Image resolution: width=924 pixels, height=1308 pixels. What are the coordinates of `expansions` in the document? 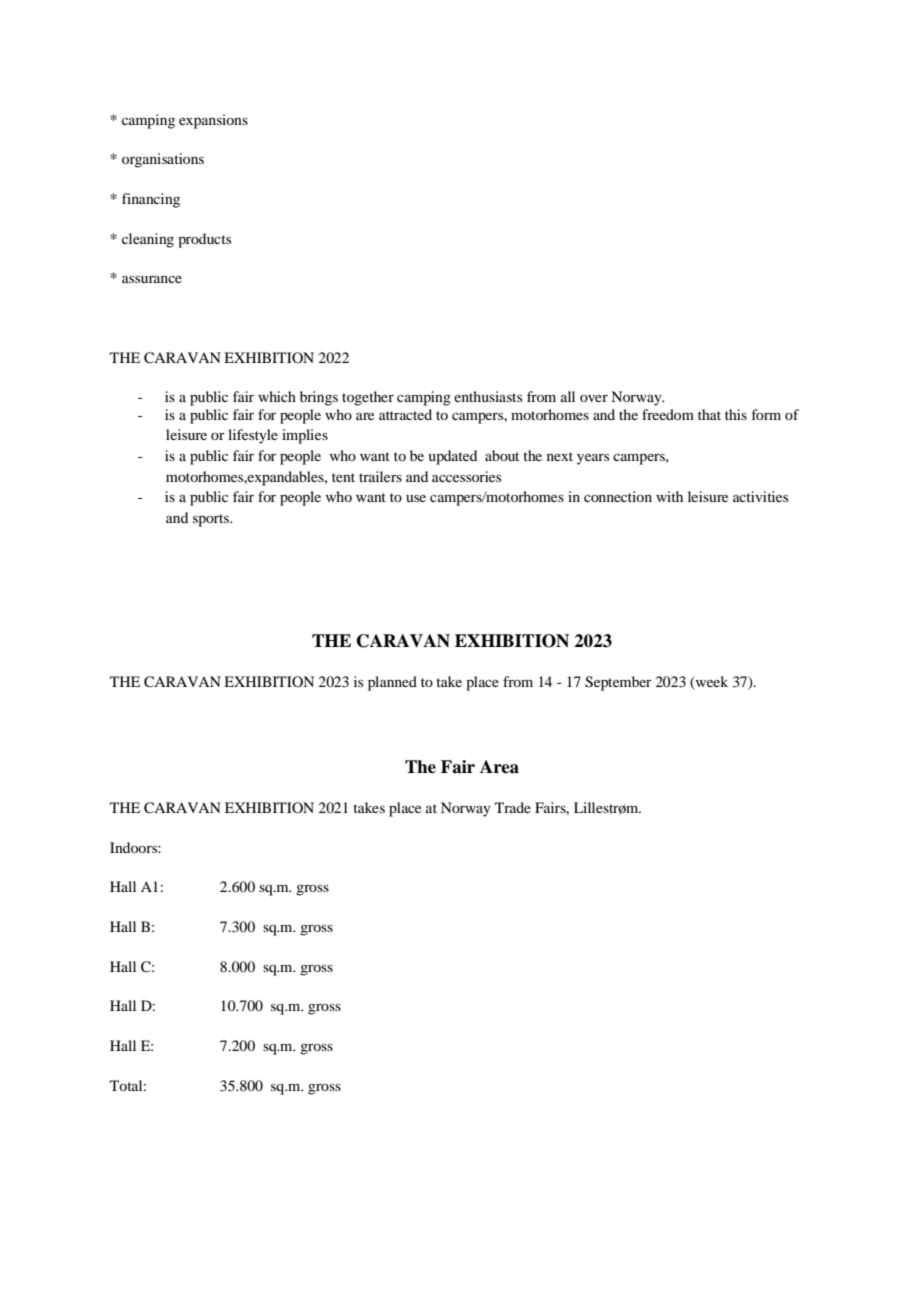 It's located at (213, 121).
